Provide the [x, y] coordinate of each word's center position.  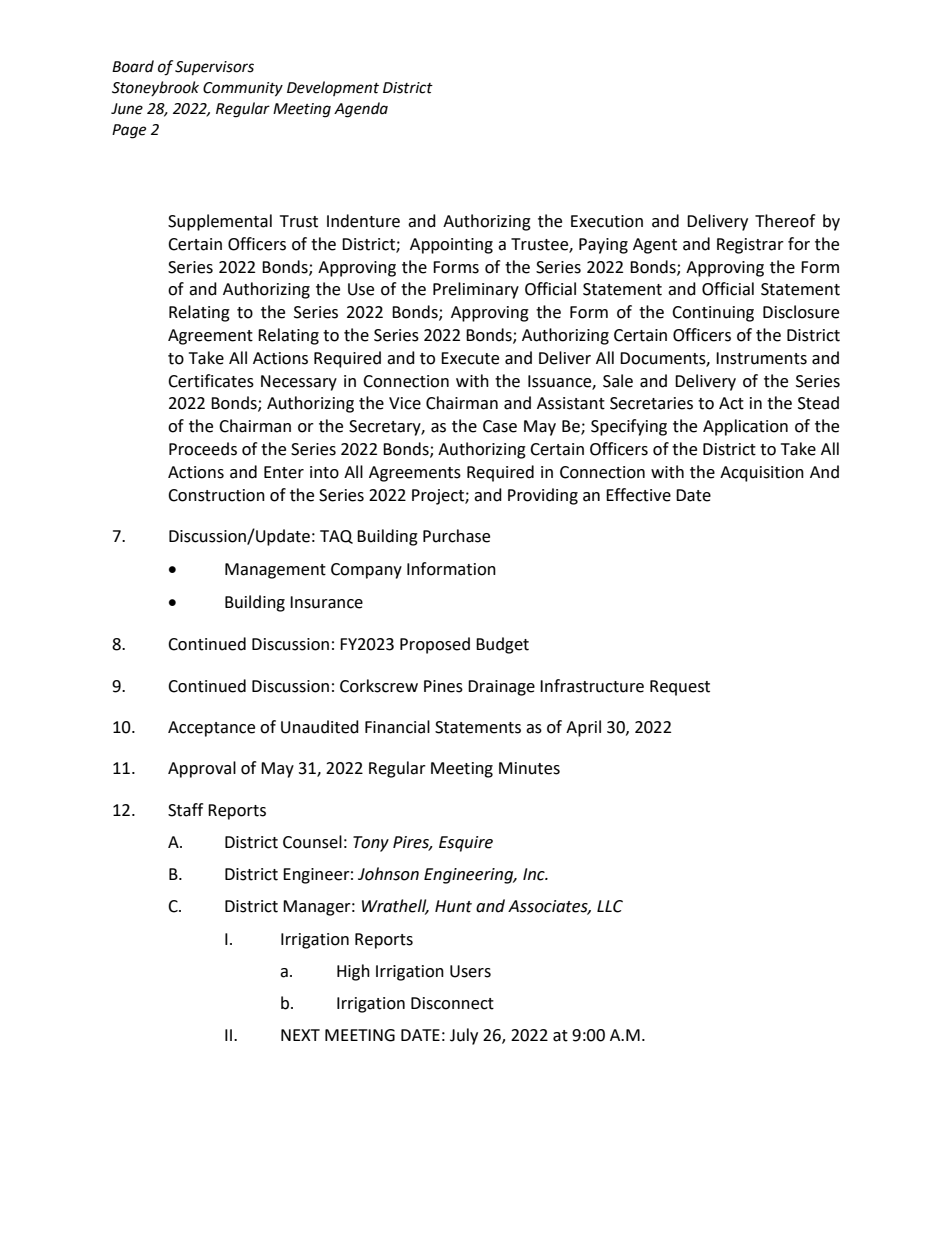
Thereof [785, 221]
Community [243, 89]
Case [500, 426]
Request [680, 688]
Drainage [501, 688]
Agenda [361, 110]
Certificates [211, 381]
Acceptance [211, 729]
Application [745, 427]
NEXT [300, 1035]
